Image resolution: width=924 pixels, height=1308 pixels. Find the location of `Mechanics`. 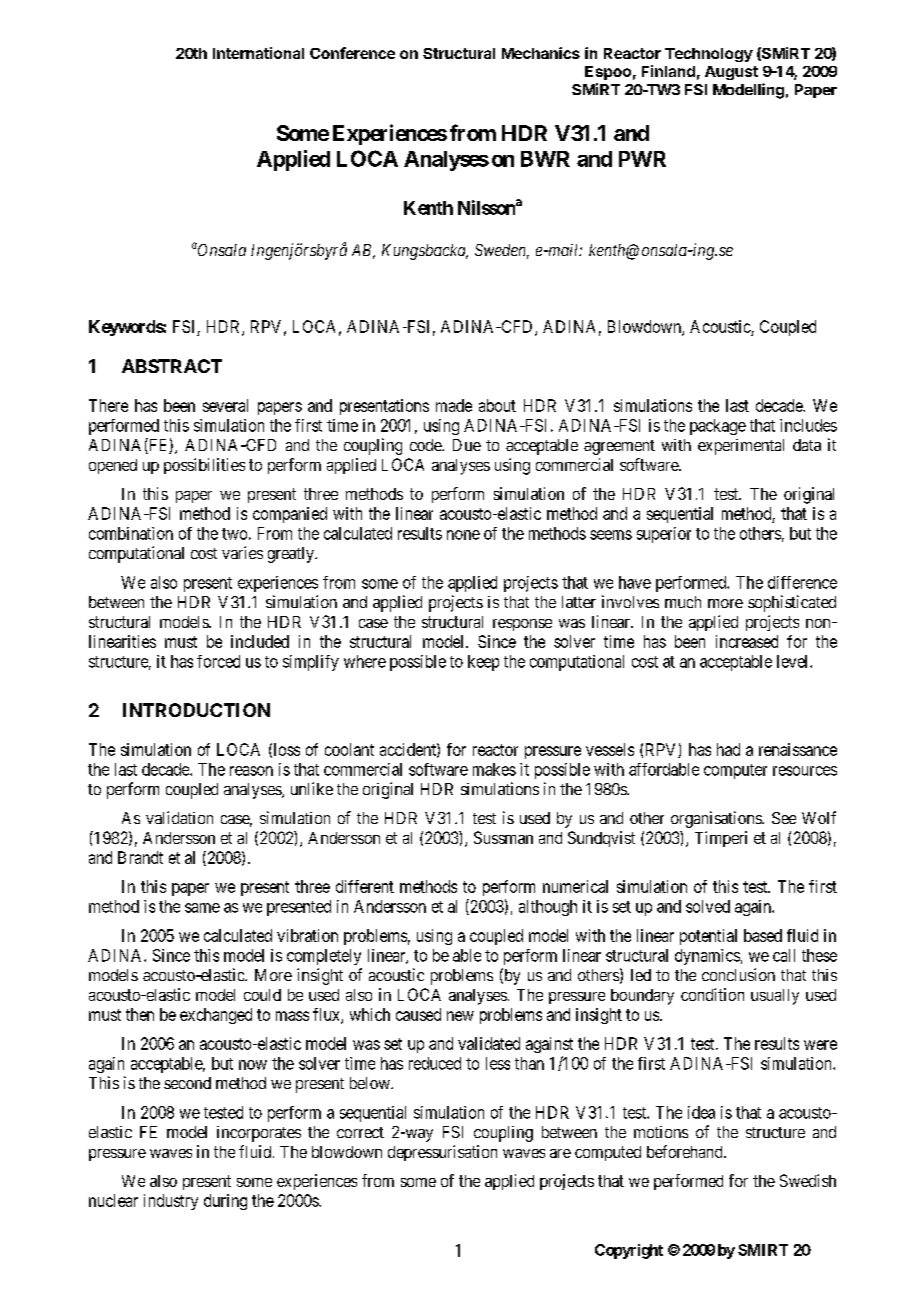

Mechanics is located at coordinates (541, 53).
